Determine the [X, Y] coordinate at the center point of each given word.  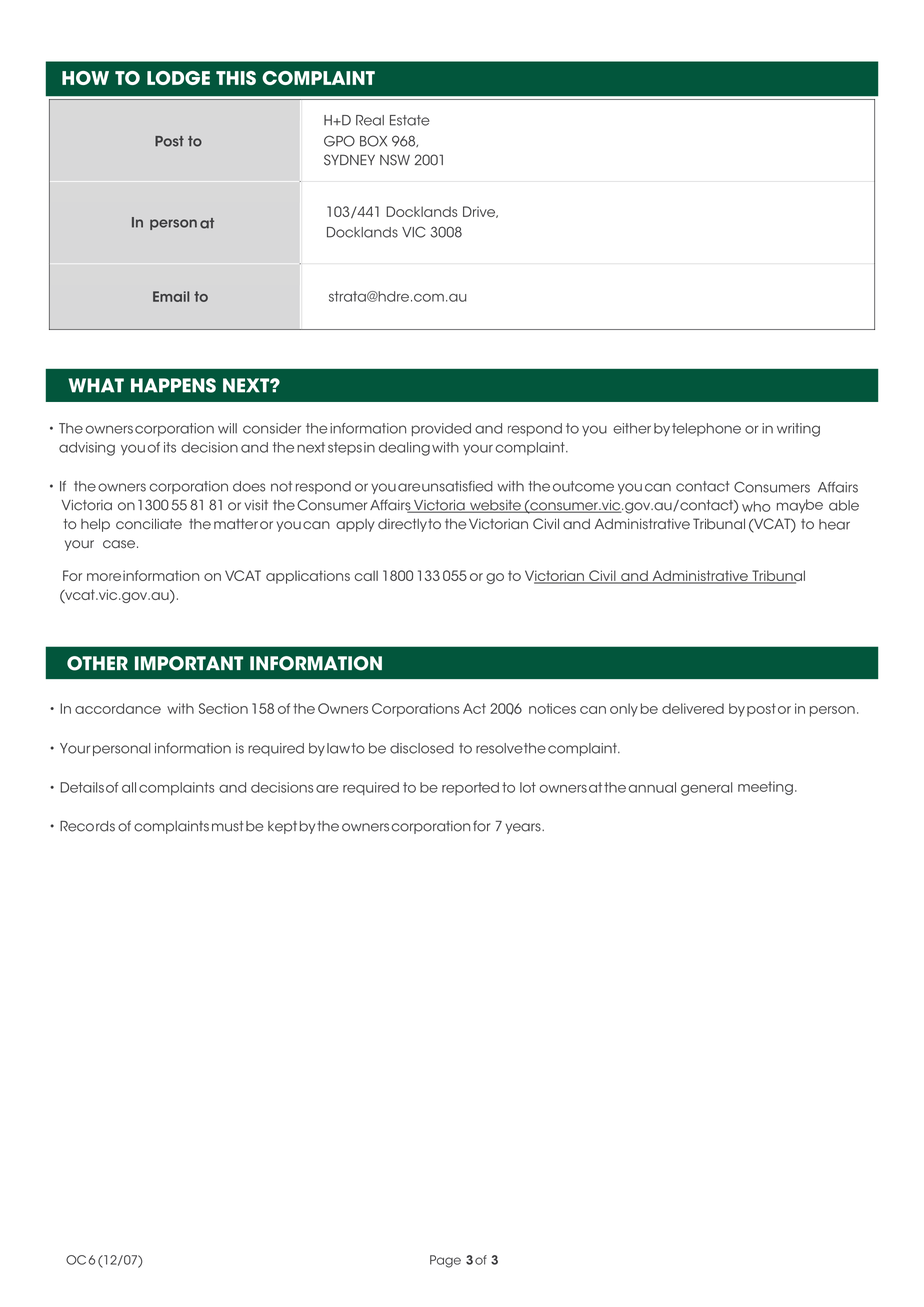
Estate [410, 120]
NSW [395, 160]
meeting [765, 788]
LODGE [178, 78]
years [524, 828]
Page [445, 1261]
